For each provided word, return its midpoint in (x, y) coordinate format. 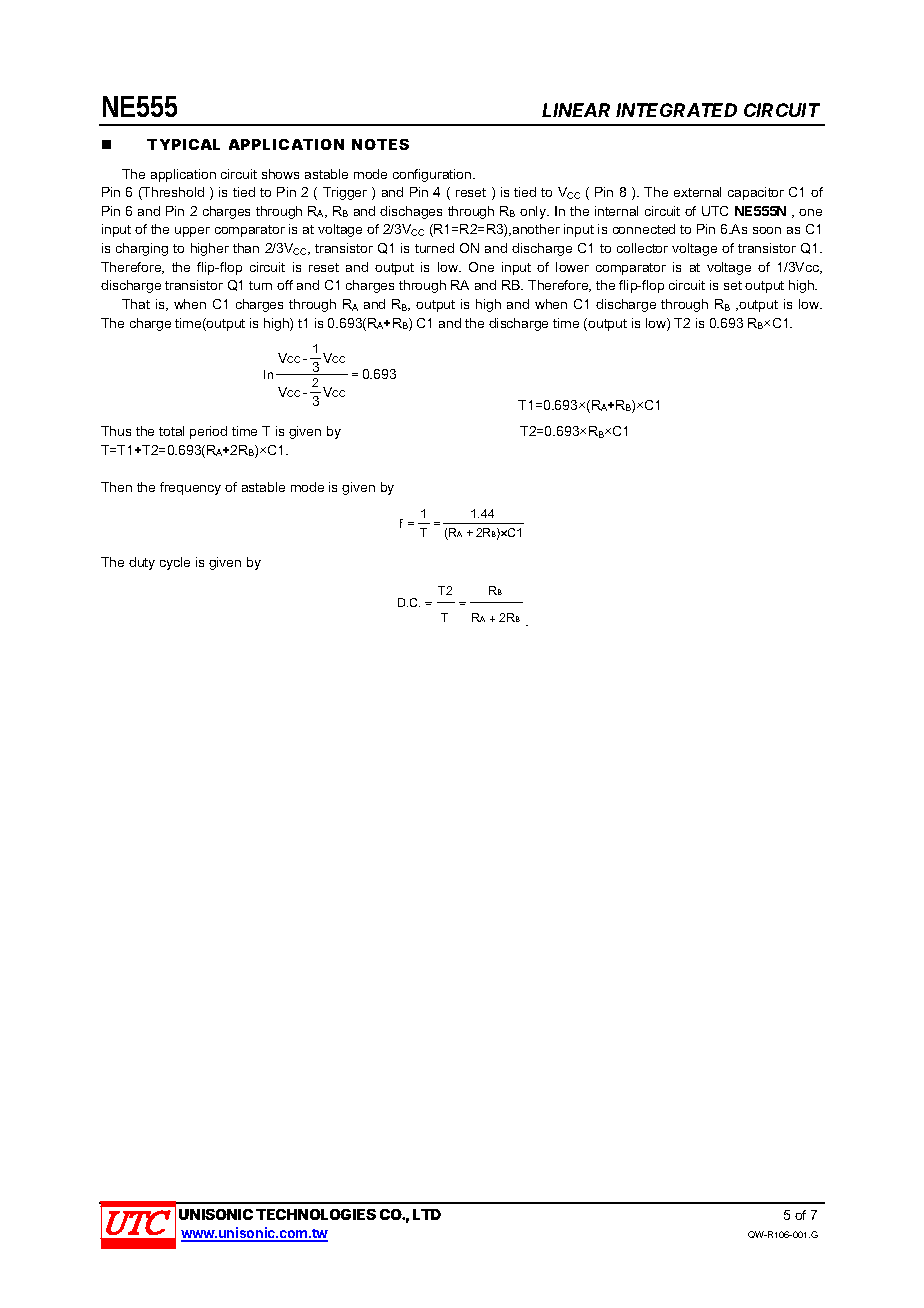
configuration (433, 175)
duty (142, 563)
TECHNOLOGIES (316, 1214)
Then (116, 487)
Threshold (172, 193)
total (171, 431)
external (697, 192)
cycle (175, 563)
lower (572, 267)
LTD (427, 1214)
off (285, 285)
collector (642, 248)
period (208, 432)
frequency (190, 488)
